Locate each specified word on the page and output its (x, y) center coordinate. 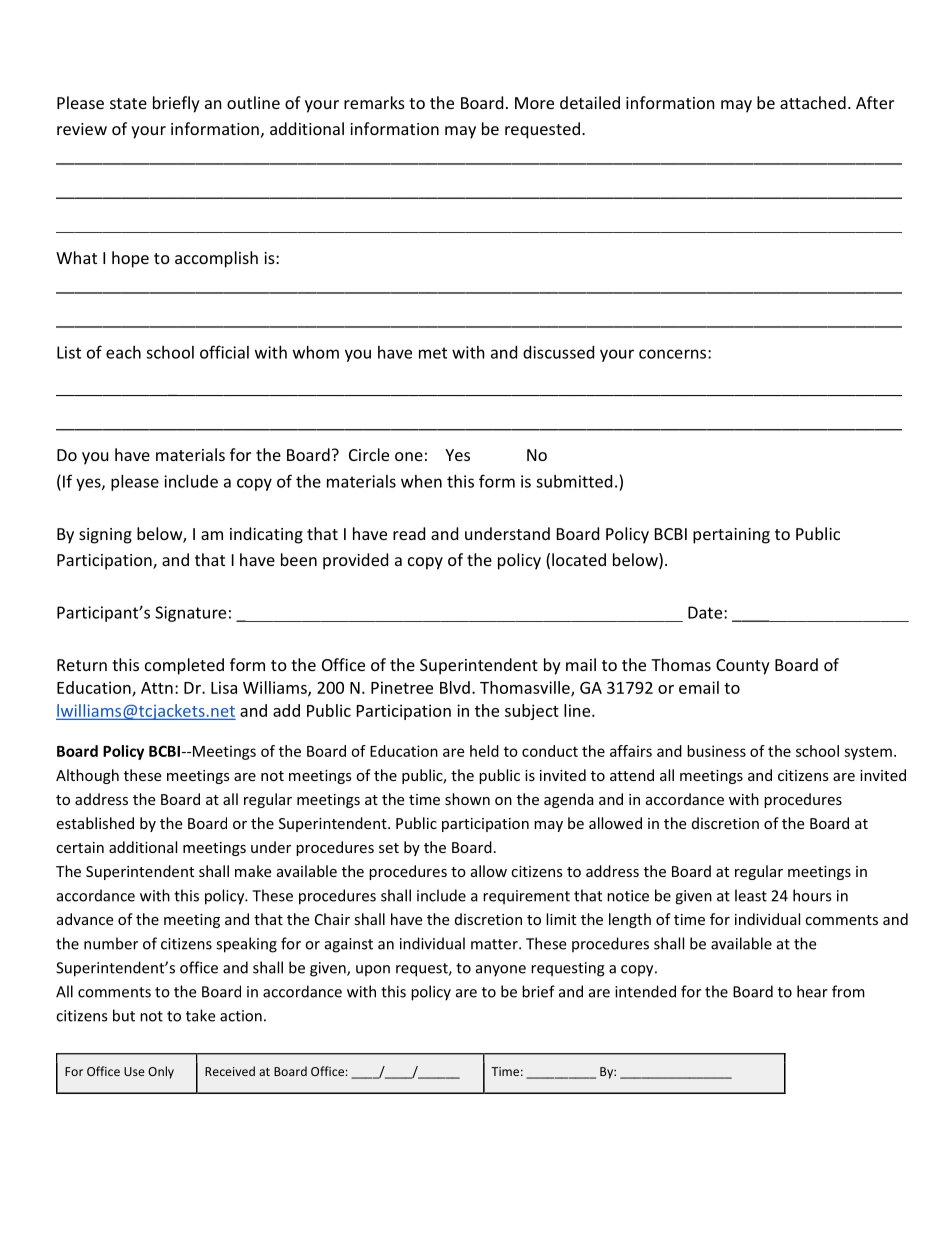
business (716, 751)
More (534, 103)
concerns (674, 354)
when (421, 481)
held (484, 751)
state (128, 103)
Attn (157, 688)
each (123, 352)
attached (813, 102)
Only (161, 1072)
